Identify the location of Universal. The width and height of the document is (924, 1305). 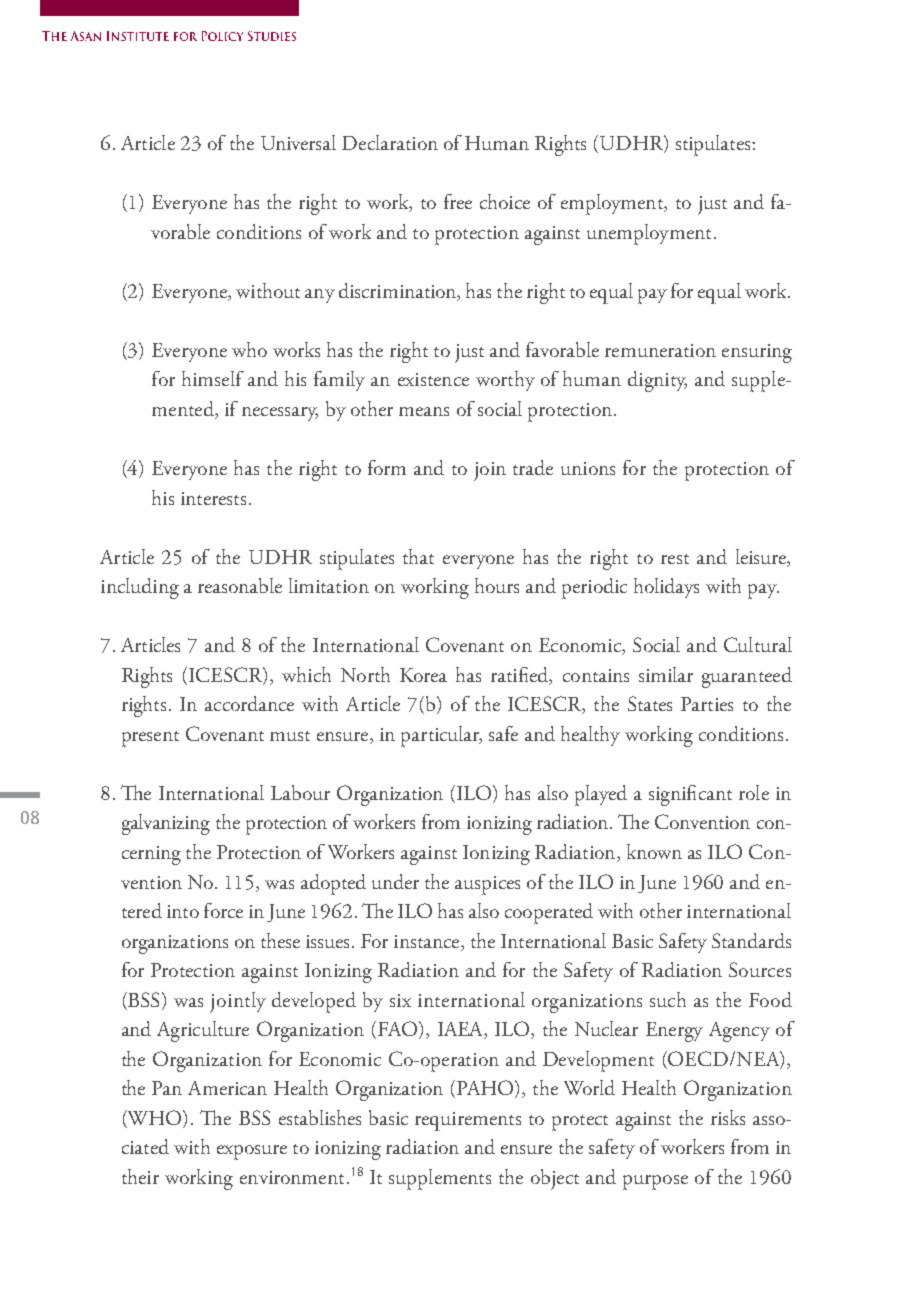
(298, 142).
